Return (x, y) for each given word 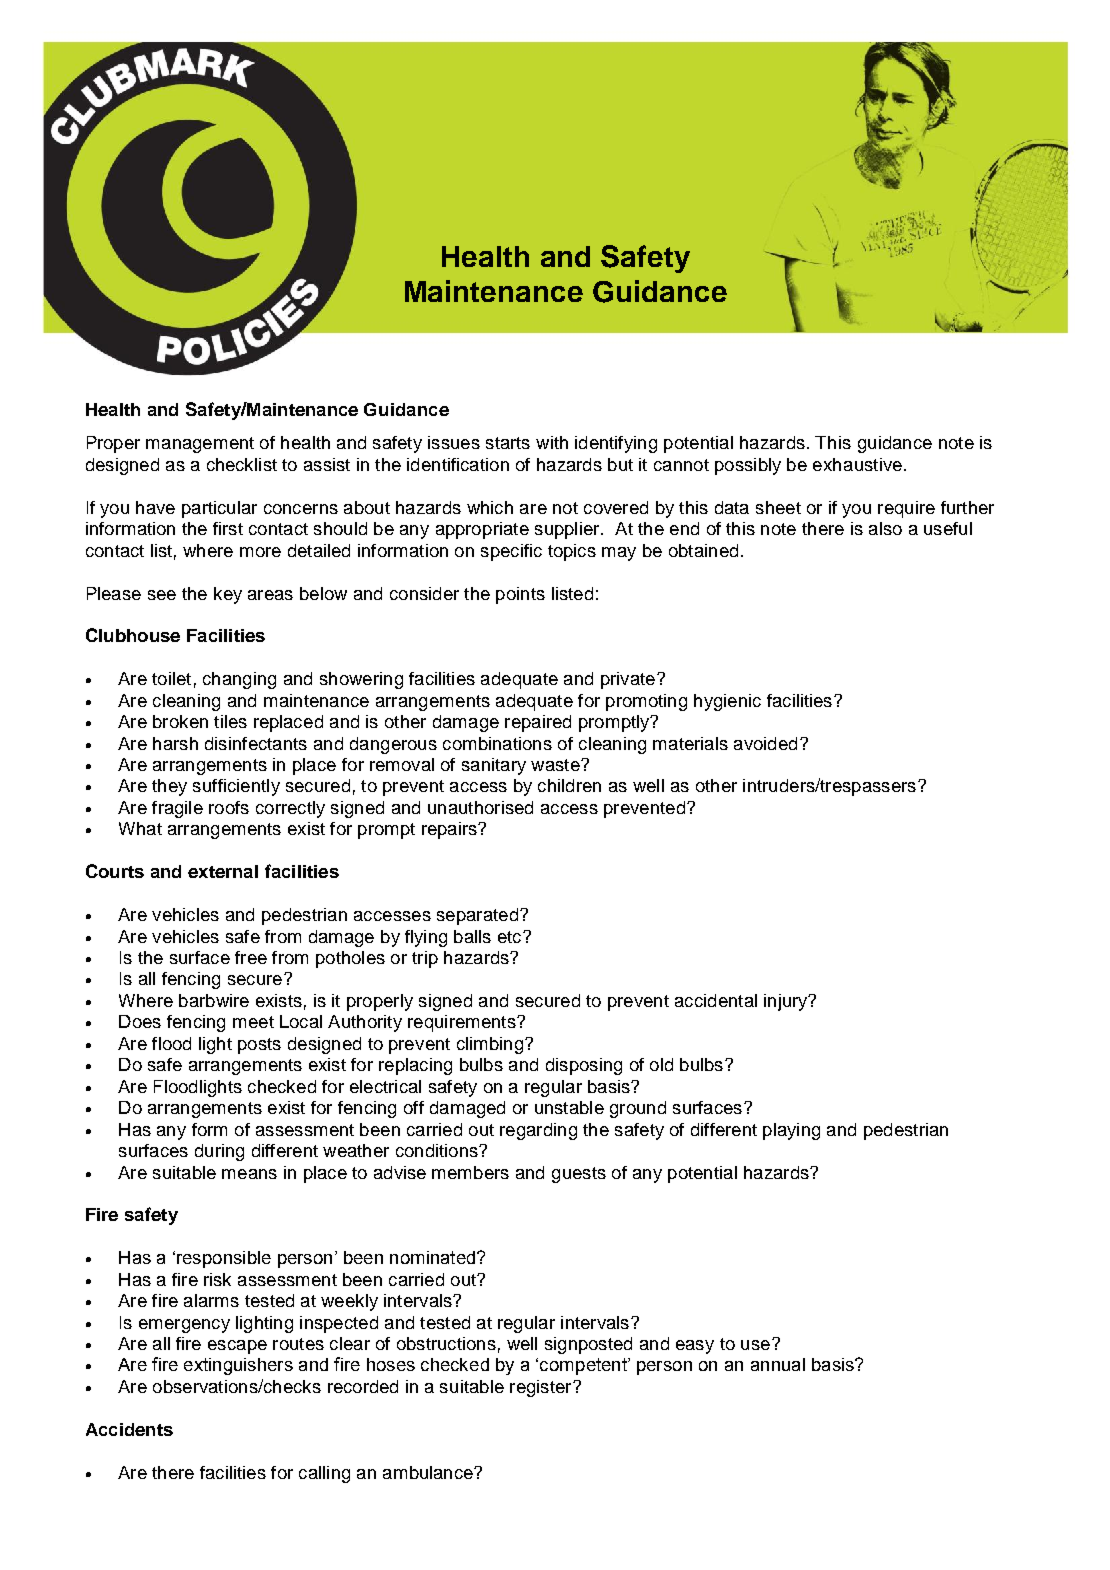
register (542, 1388)
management (200, 445)
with (552, 442)
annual (778, 1364)
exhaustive (857, 464)
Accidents (129, 1429)
